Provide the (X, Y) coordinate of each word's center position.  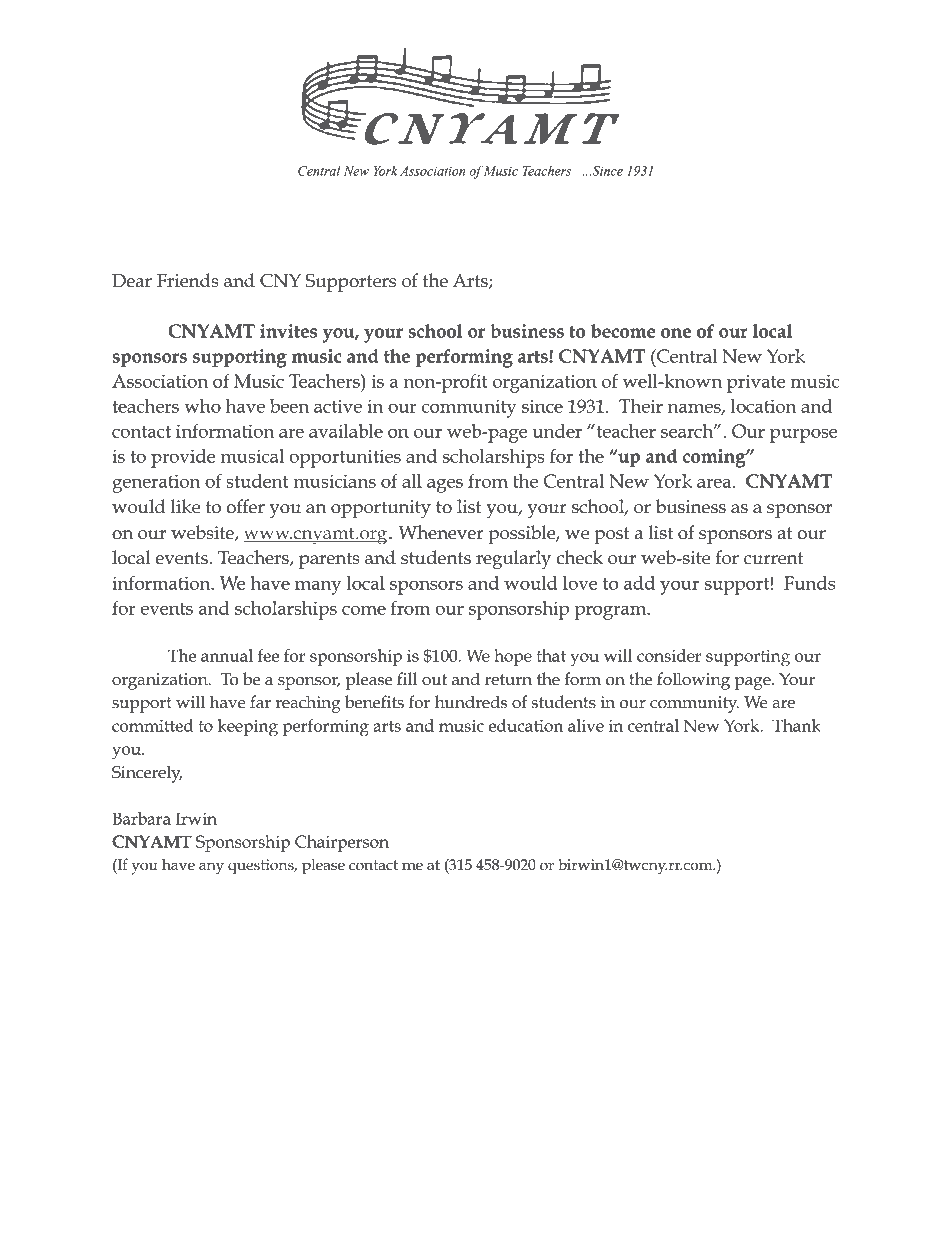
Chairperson (342, 843)
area (715, 483)
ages (445, 485)
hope (513, 657)
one (676, 333)
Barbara (142, 818)
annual (227, 655)
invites (288, 331)
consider (669, 655)
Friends (188, 280)
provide (183, 458)
